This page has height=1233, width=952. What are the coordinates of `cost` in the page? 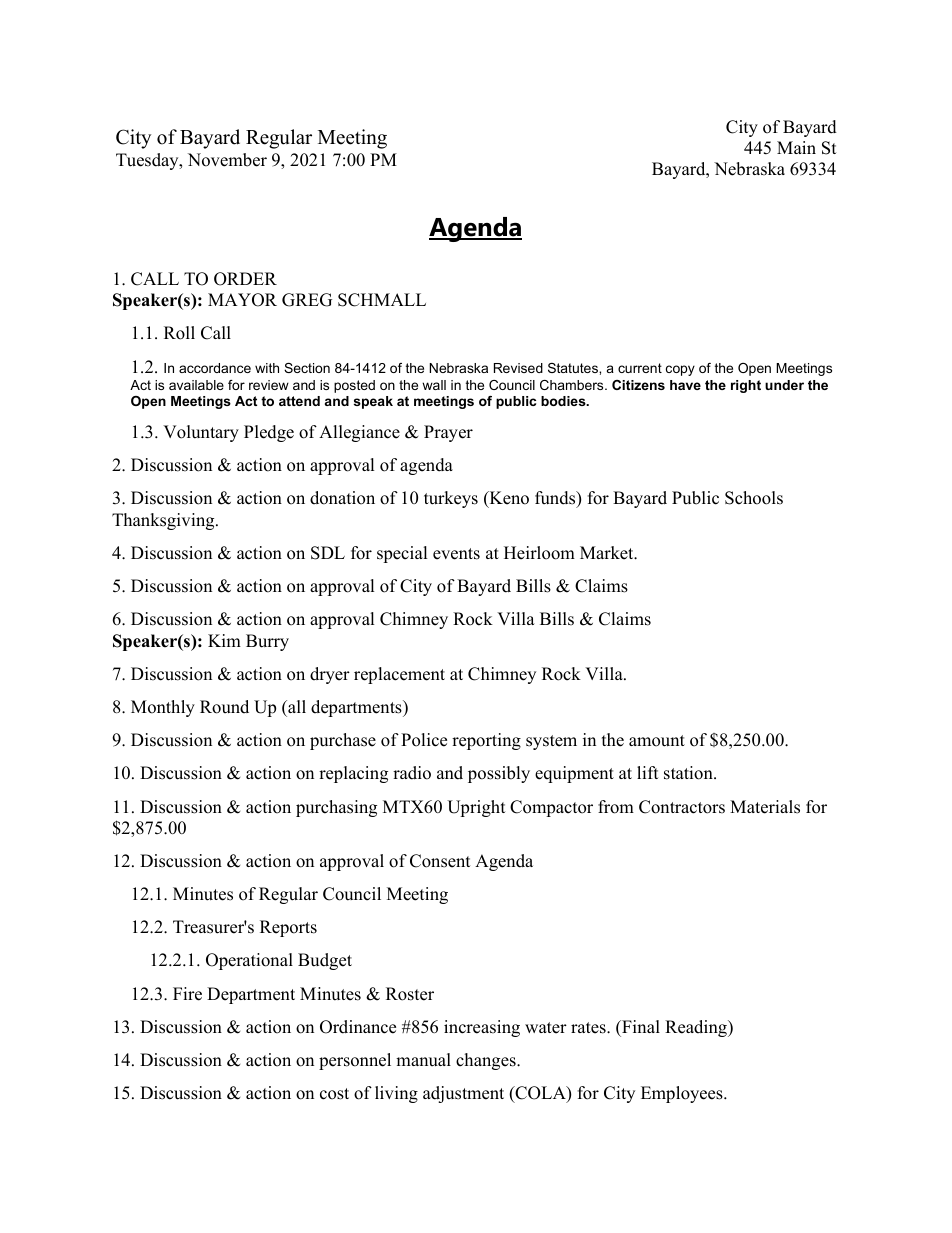 It's located at (334, 1094).
